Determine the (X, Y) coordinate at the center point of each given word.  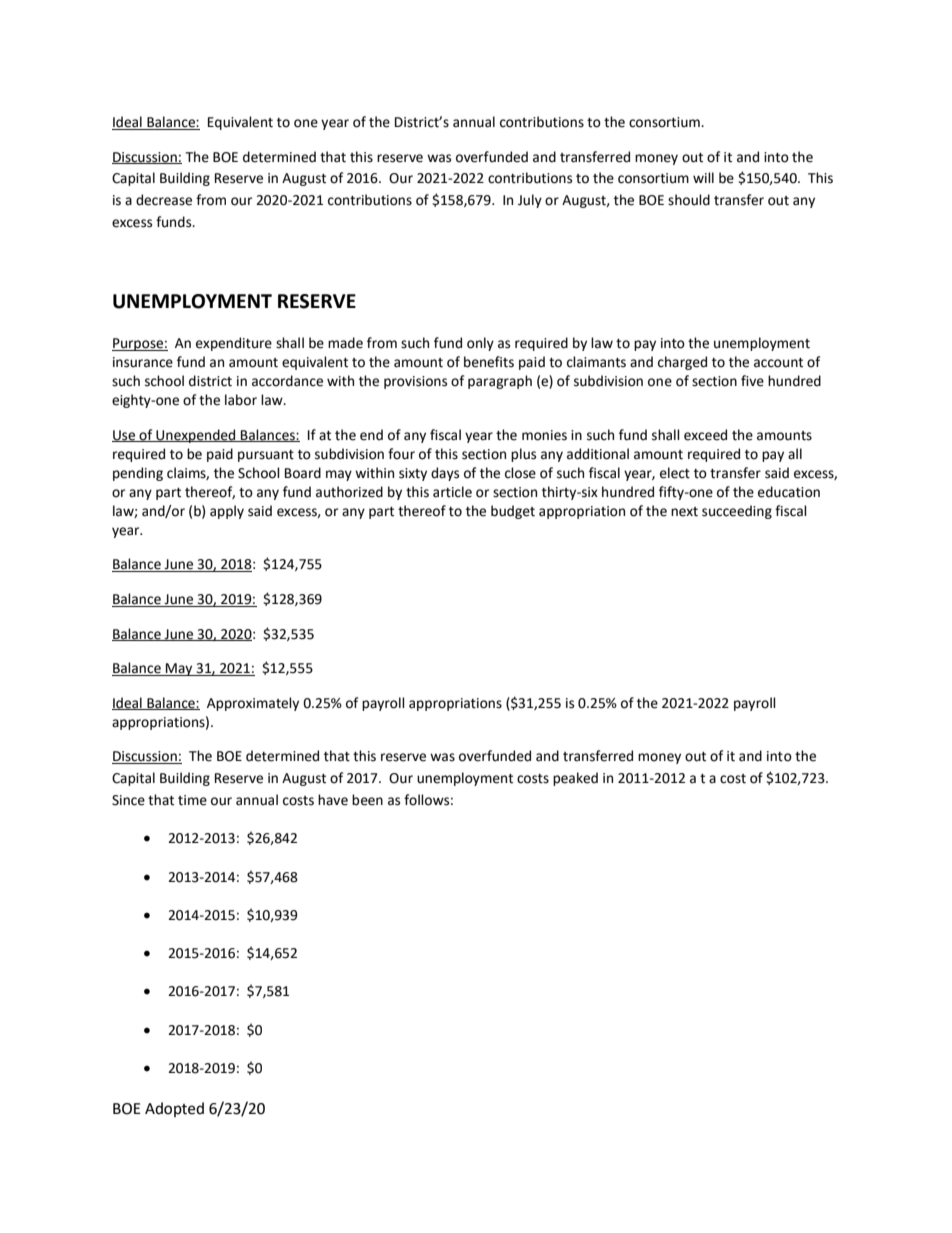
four (401, 454)
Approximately (253, 704)
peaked (575, 779)
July (530, 201)
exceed (705, 435)
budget (513, 512)
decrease (164, 200)
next (684, 512)
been (367, 800)
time (192, 800)
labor (241, 400)
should (689, 200)
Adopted (174, 1109)
